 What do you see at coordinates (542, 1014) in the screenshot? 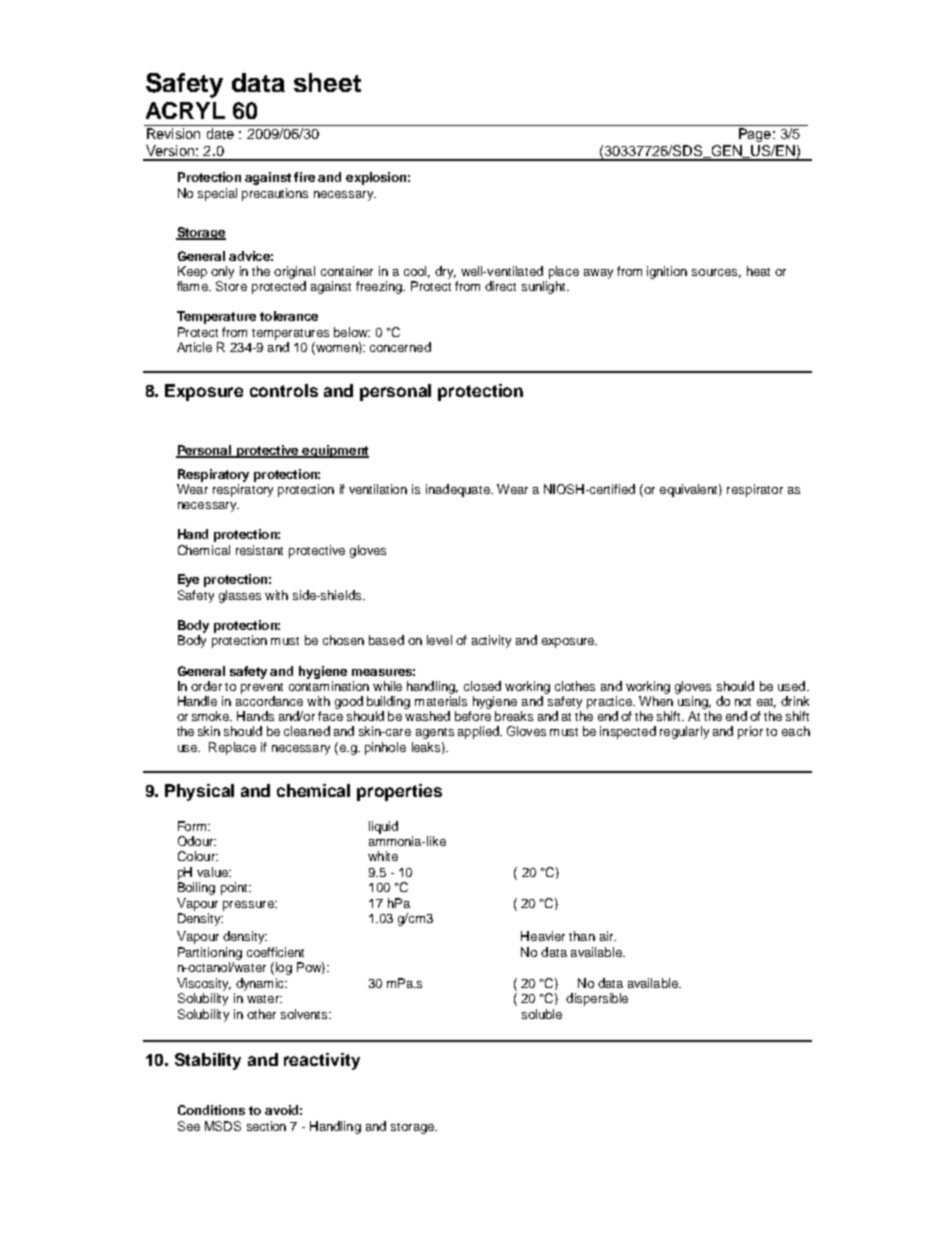
I see `soluble` at bounding box center [542, 1014].
